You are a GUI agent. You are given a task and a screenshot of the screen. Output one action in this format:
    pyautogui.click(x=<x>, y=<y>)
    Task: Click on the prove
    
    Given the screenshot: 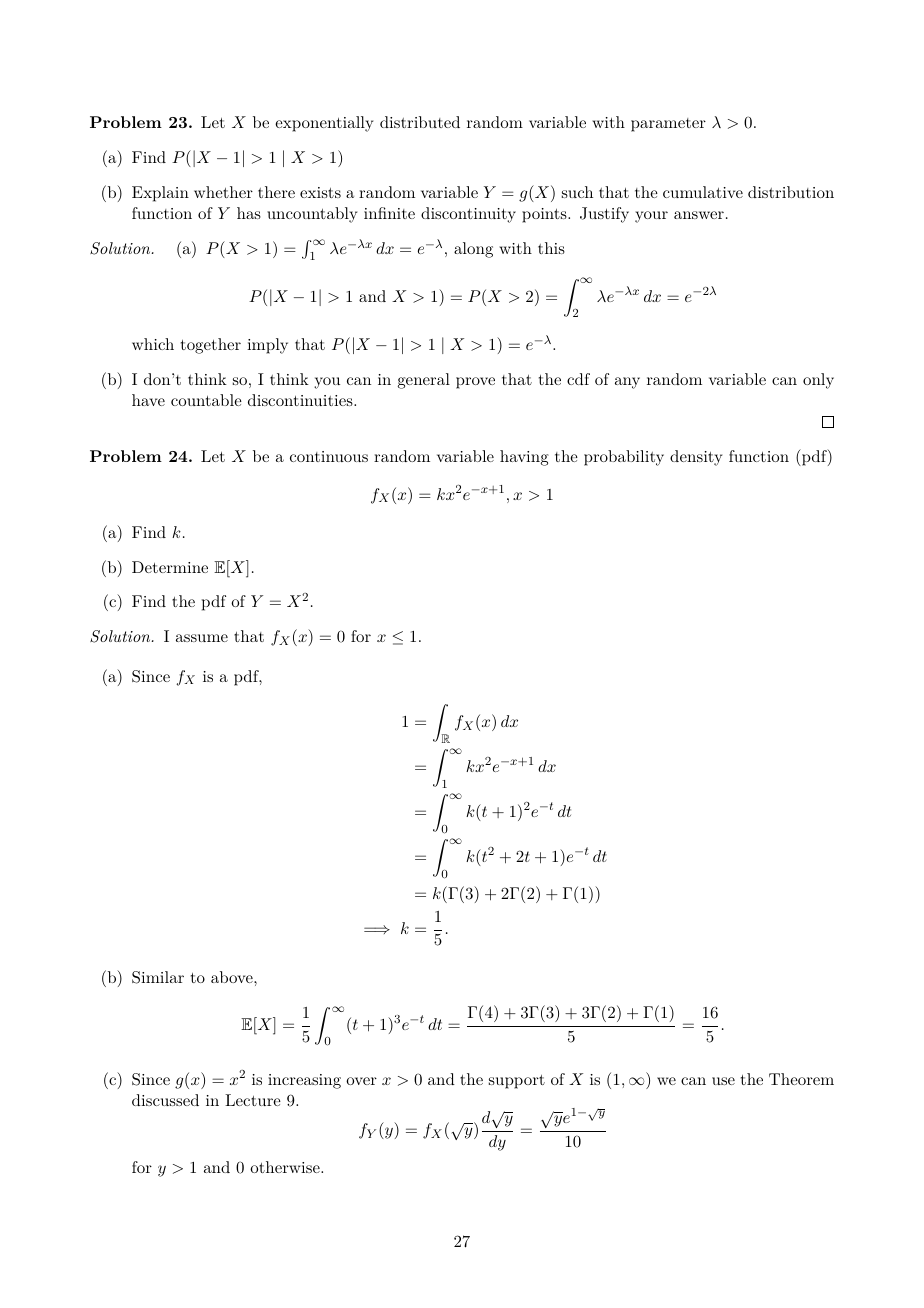 What is the action you would take?
    pyautogui.click(x=475, y=383)
